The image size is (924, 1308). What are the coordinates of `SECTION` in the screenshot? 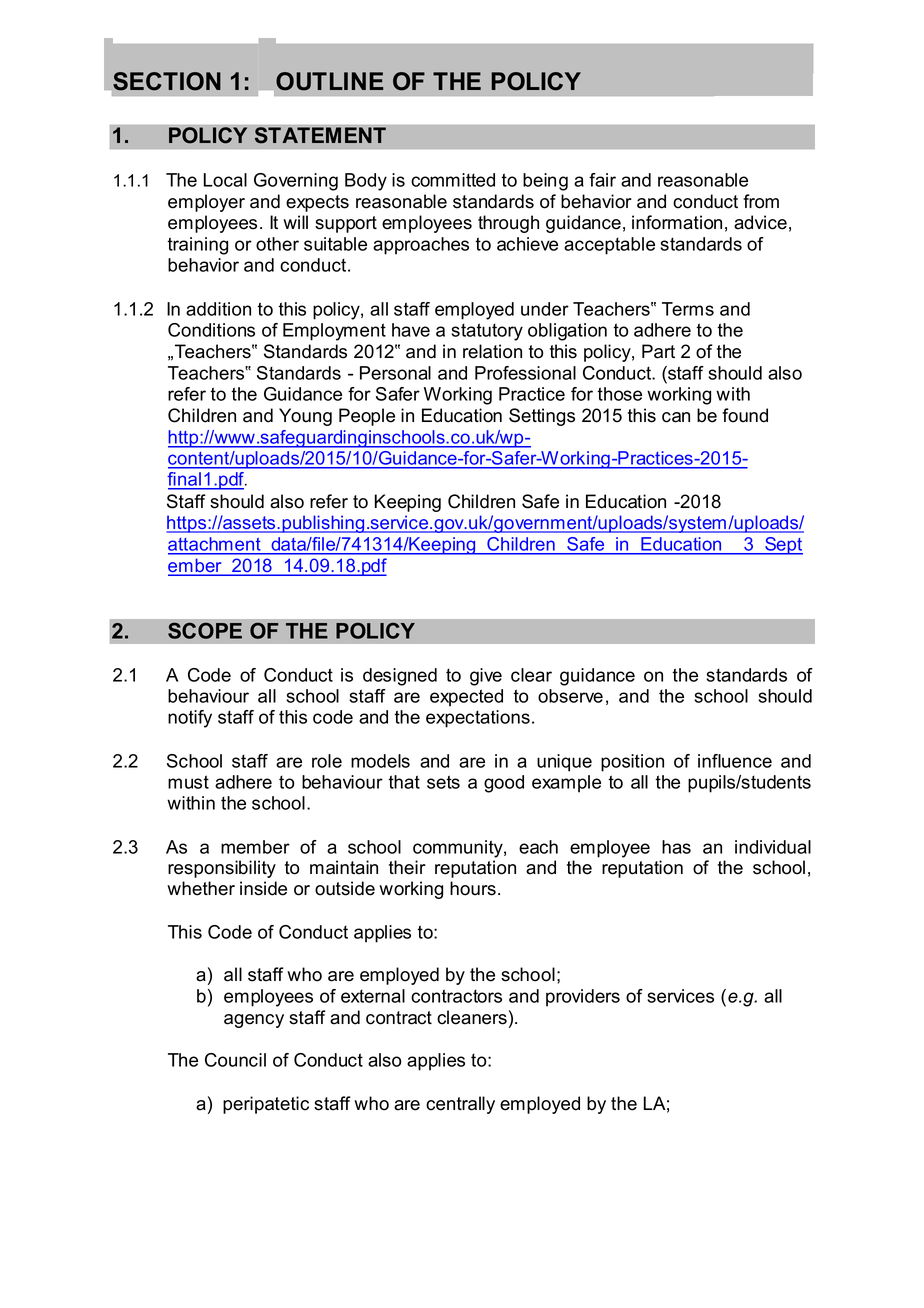 It's located at (167, 81).
